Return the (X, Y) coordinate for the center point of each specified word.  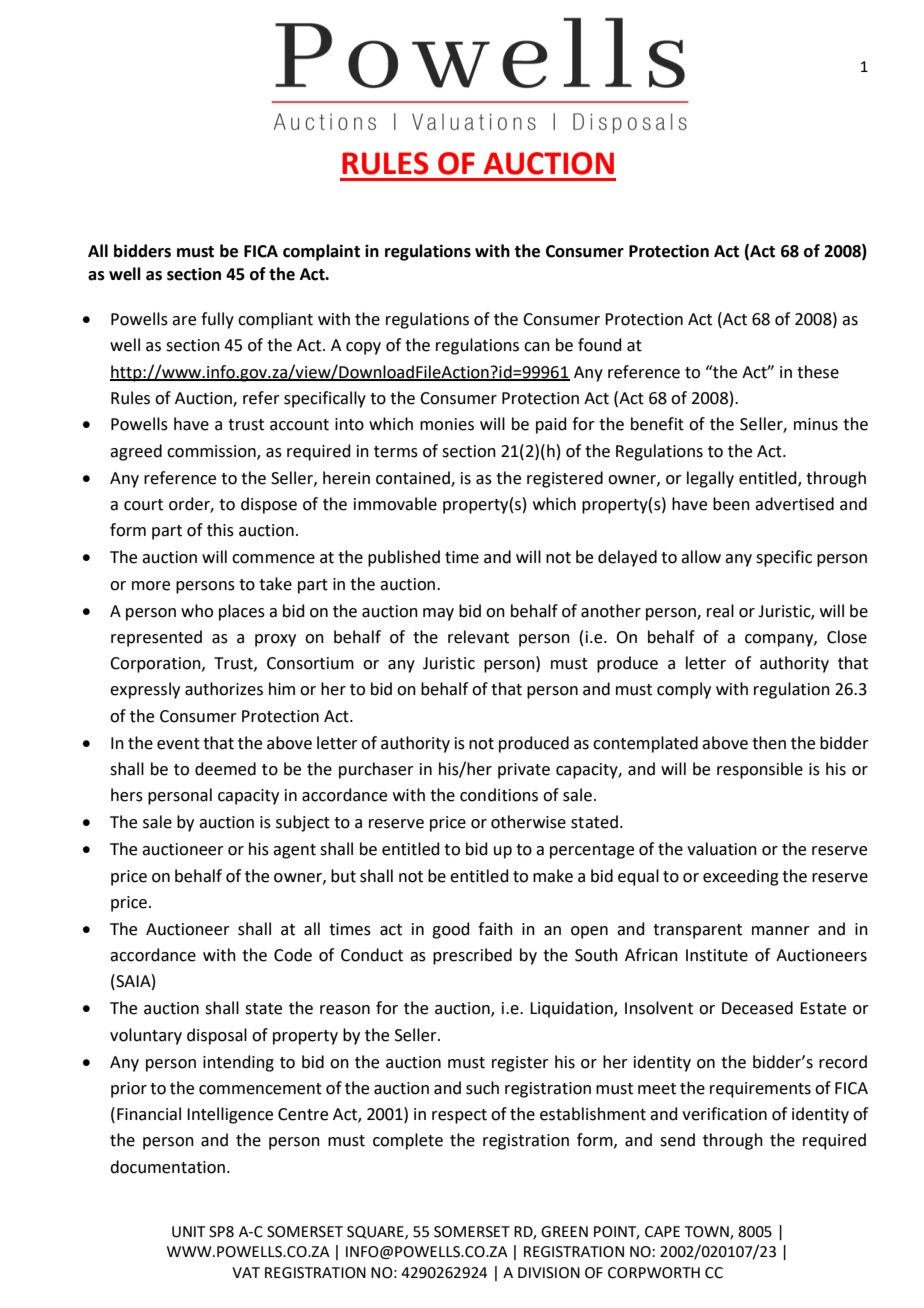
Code (293, 955)
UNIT (188, 1232)
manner (781, 931)
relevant (478, 637)
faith (495, 929)
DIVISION (549, 1273)
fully (217, 320)
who (197, 611)
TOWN (708, 1232)
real (720, 611)
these (818, 372)
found (600, 345)
